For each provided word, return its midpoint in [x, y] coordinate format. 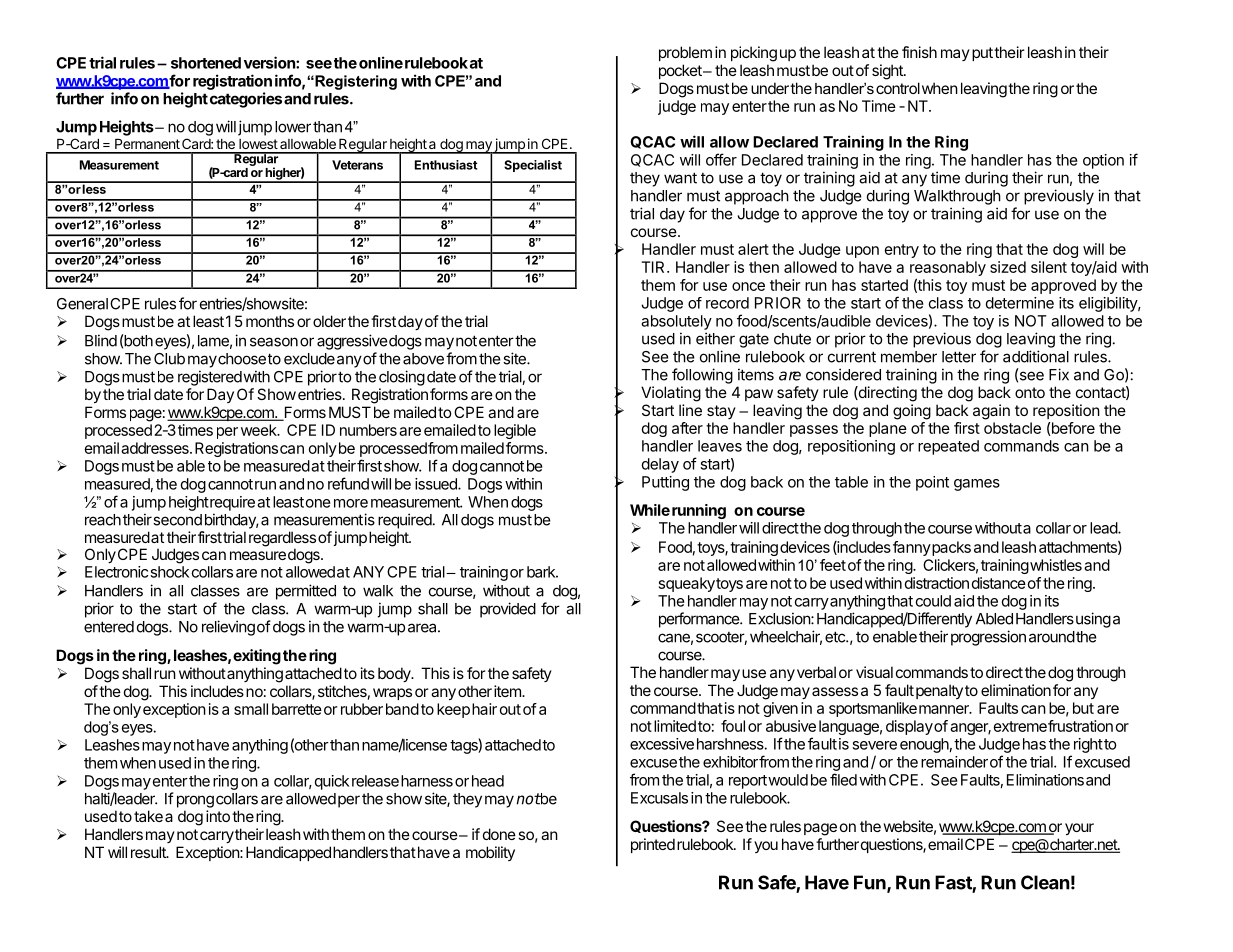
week [260, 430]
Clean [1045, 882]
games [977, 485]
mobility [490, 853]
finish [919, 52]
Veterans [357, 165]
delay [660, 465]
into [218, 816]
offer [721, 159]
